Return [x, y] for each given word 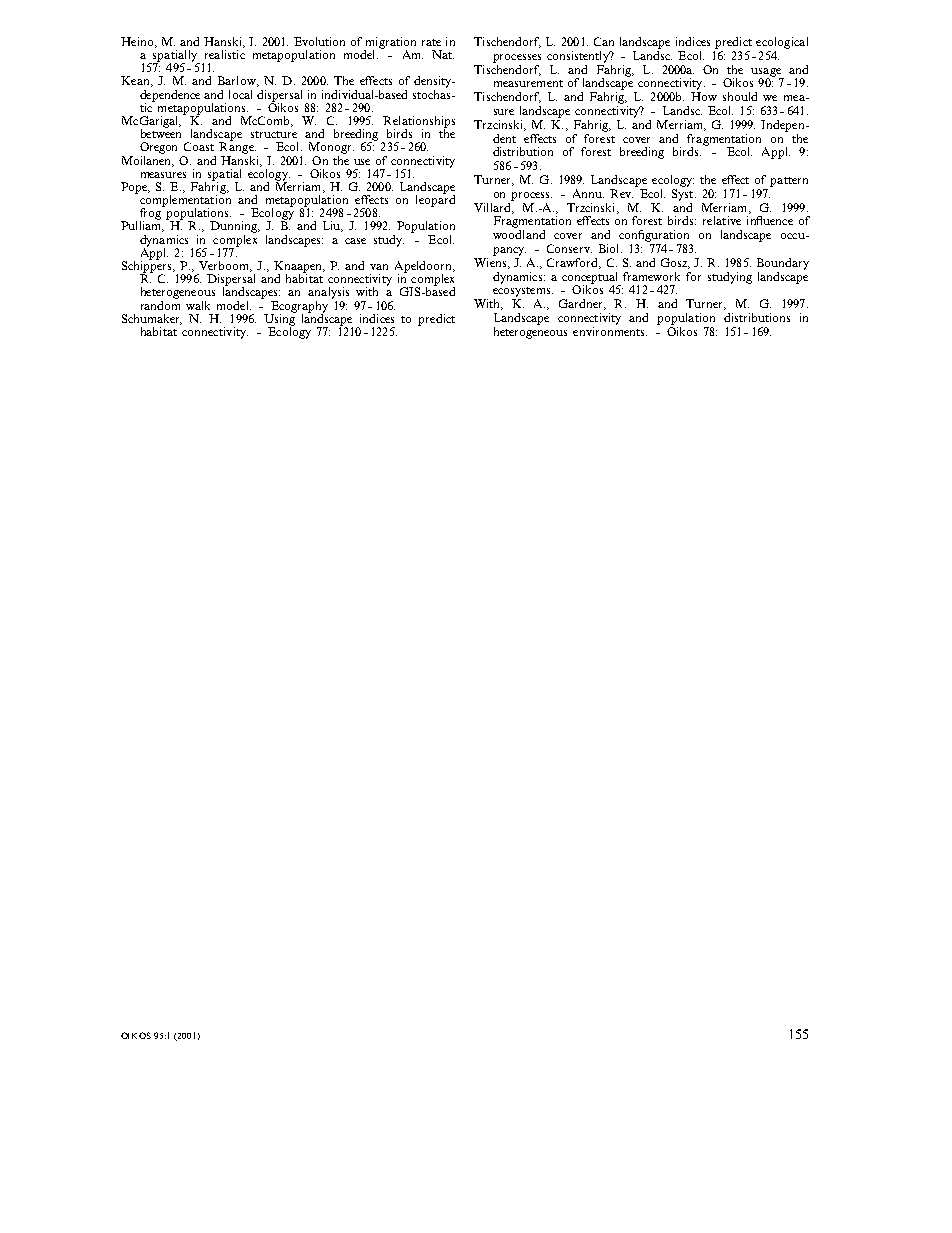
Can [604, 41]
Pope [135, 188]
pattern [789, 182]
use [362, 162]
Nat [443, 54]
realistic [225, 54]
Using [280, 319]
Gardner [582, 304]
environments [610, 330]
